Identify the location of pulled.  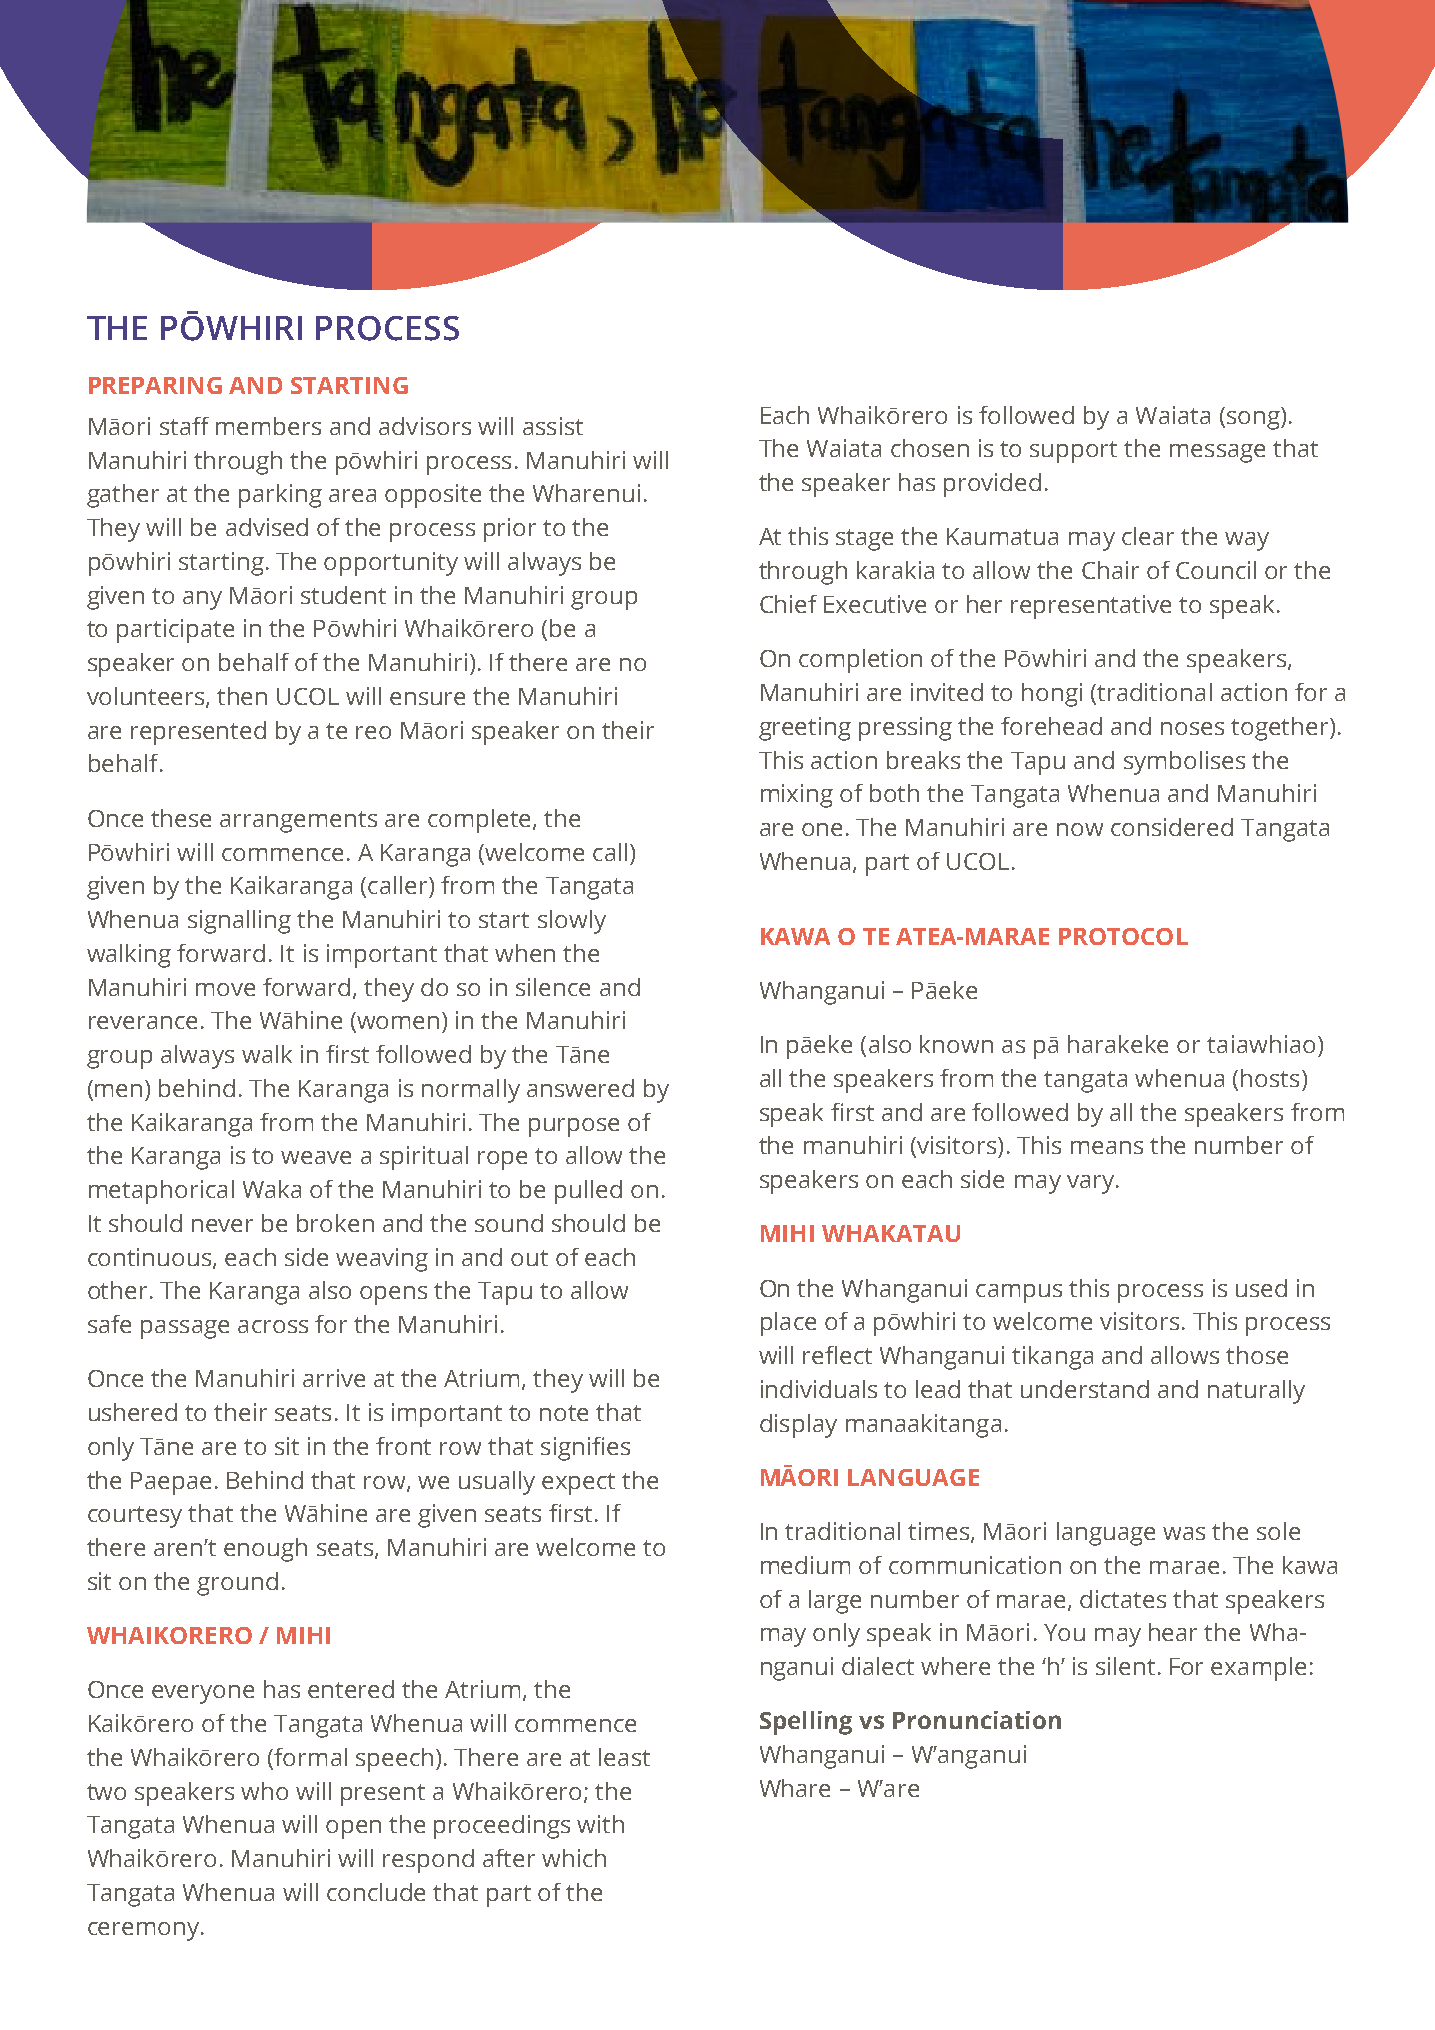
(588, 1192).
